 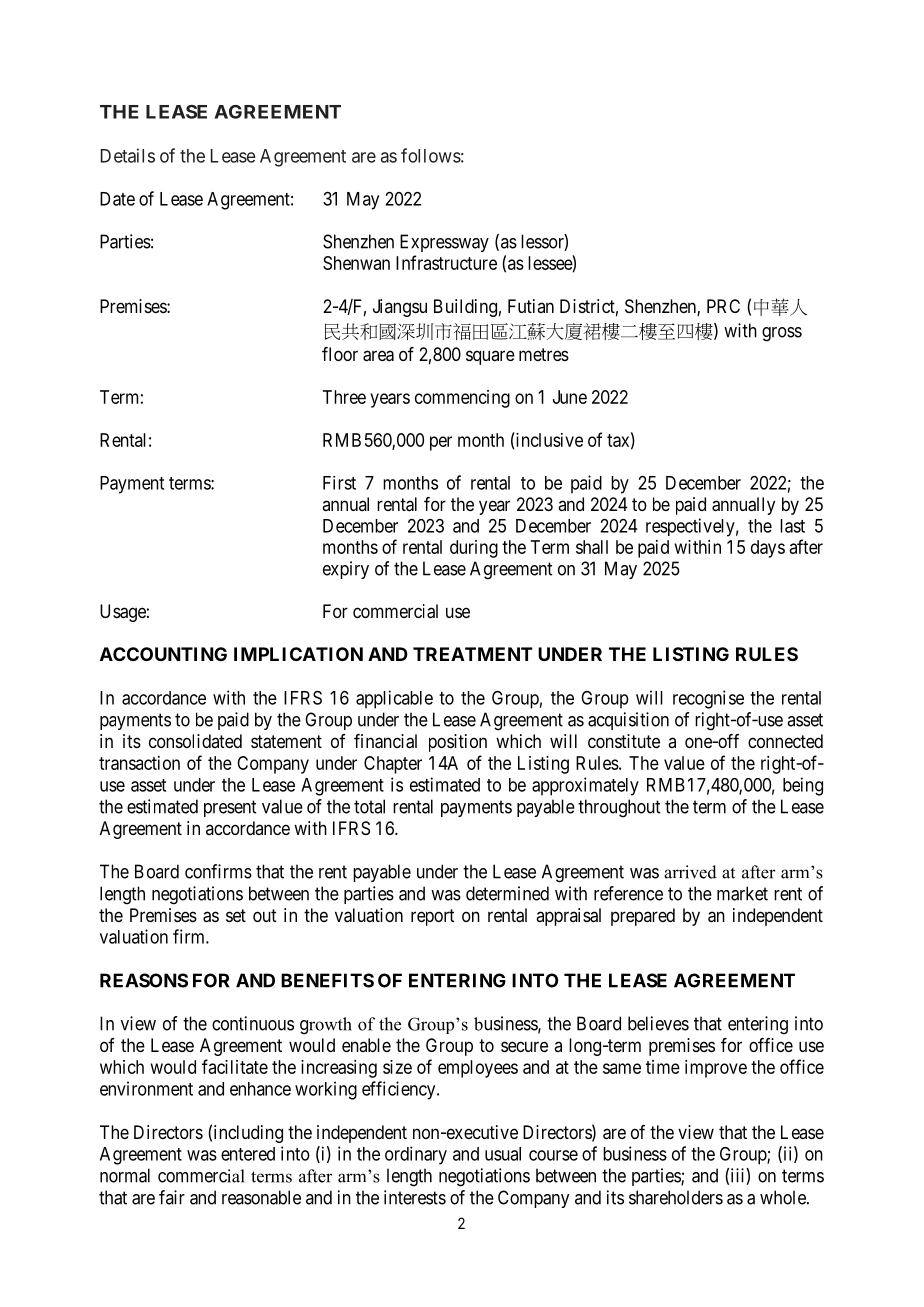 What do you see at coordinates (473, 654) in the document?
I see `TREATMENT` at bounding box center [473, 654].
